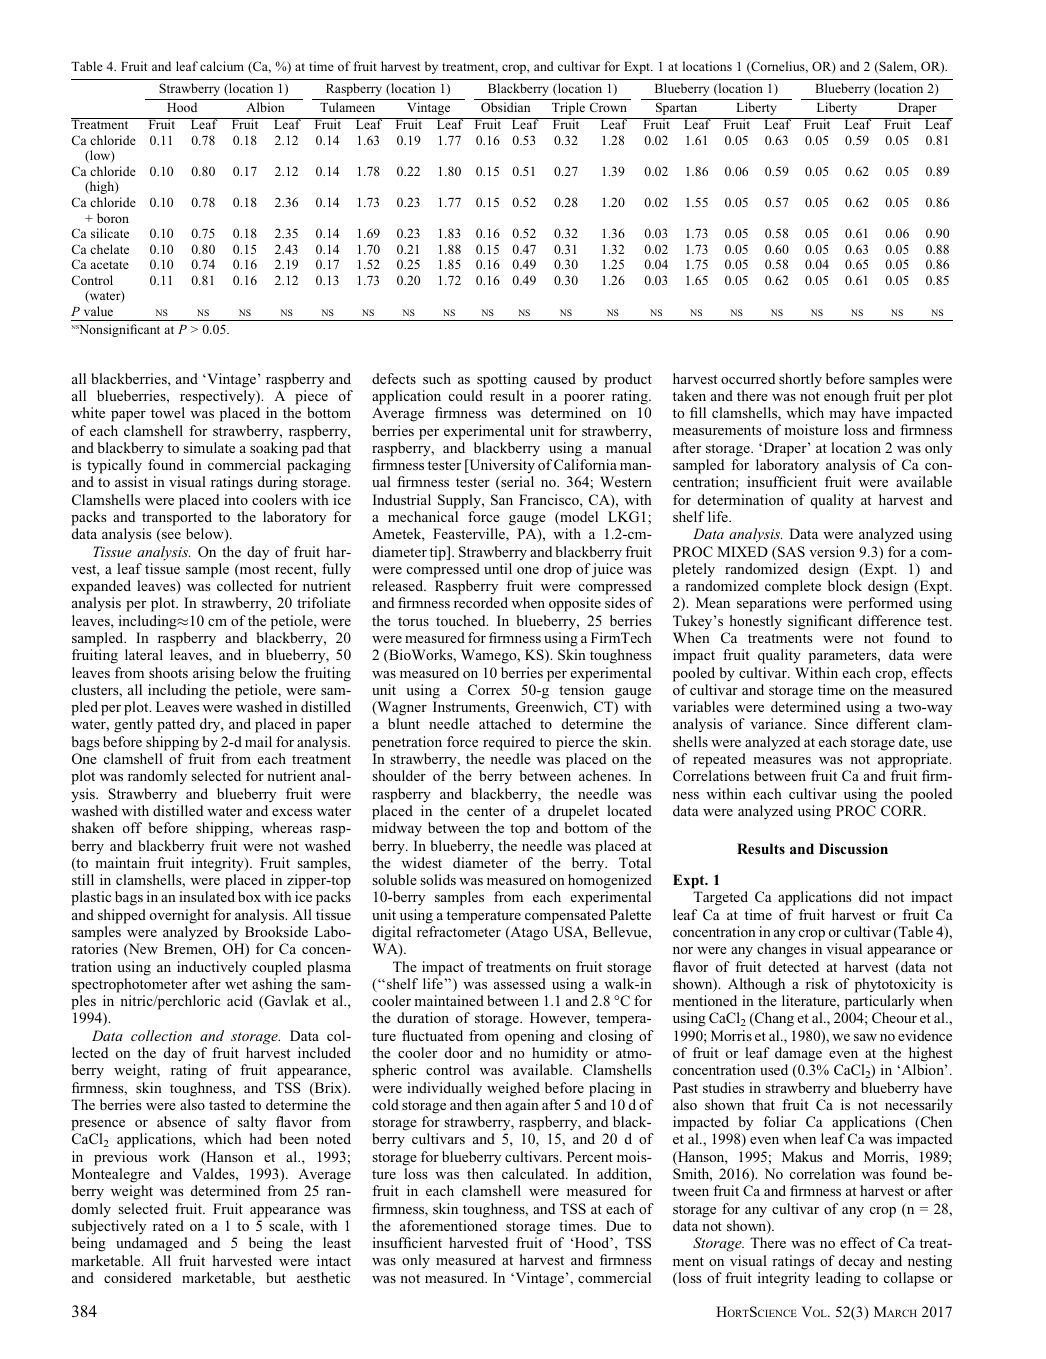 Image resolution: width=1046 pixels, height=1359 pixels. Describe the element at coordinates (856, 1262) in the screenshot. I see `decay` at that location.
